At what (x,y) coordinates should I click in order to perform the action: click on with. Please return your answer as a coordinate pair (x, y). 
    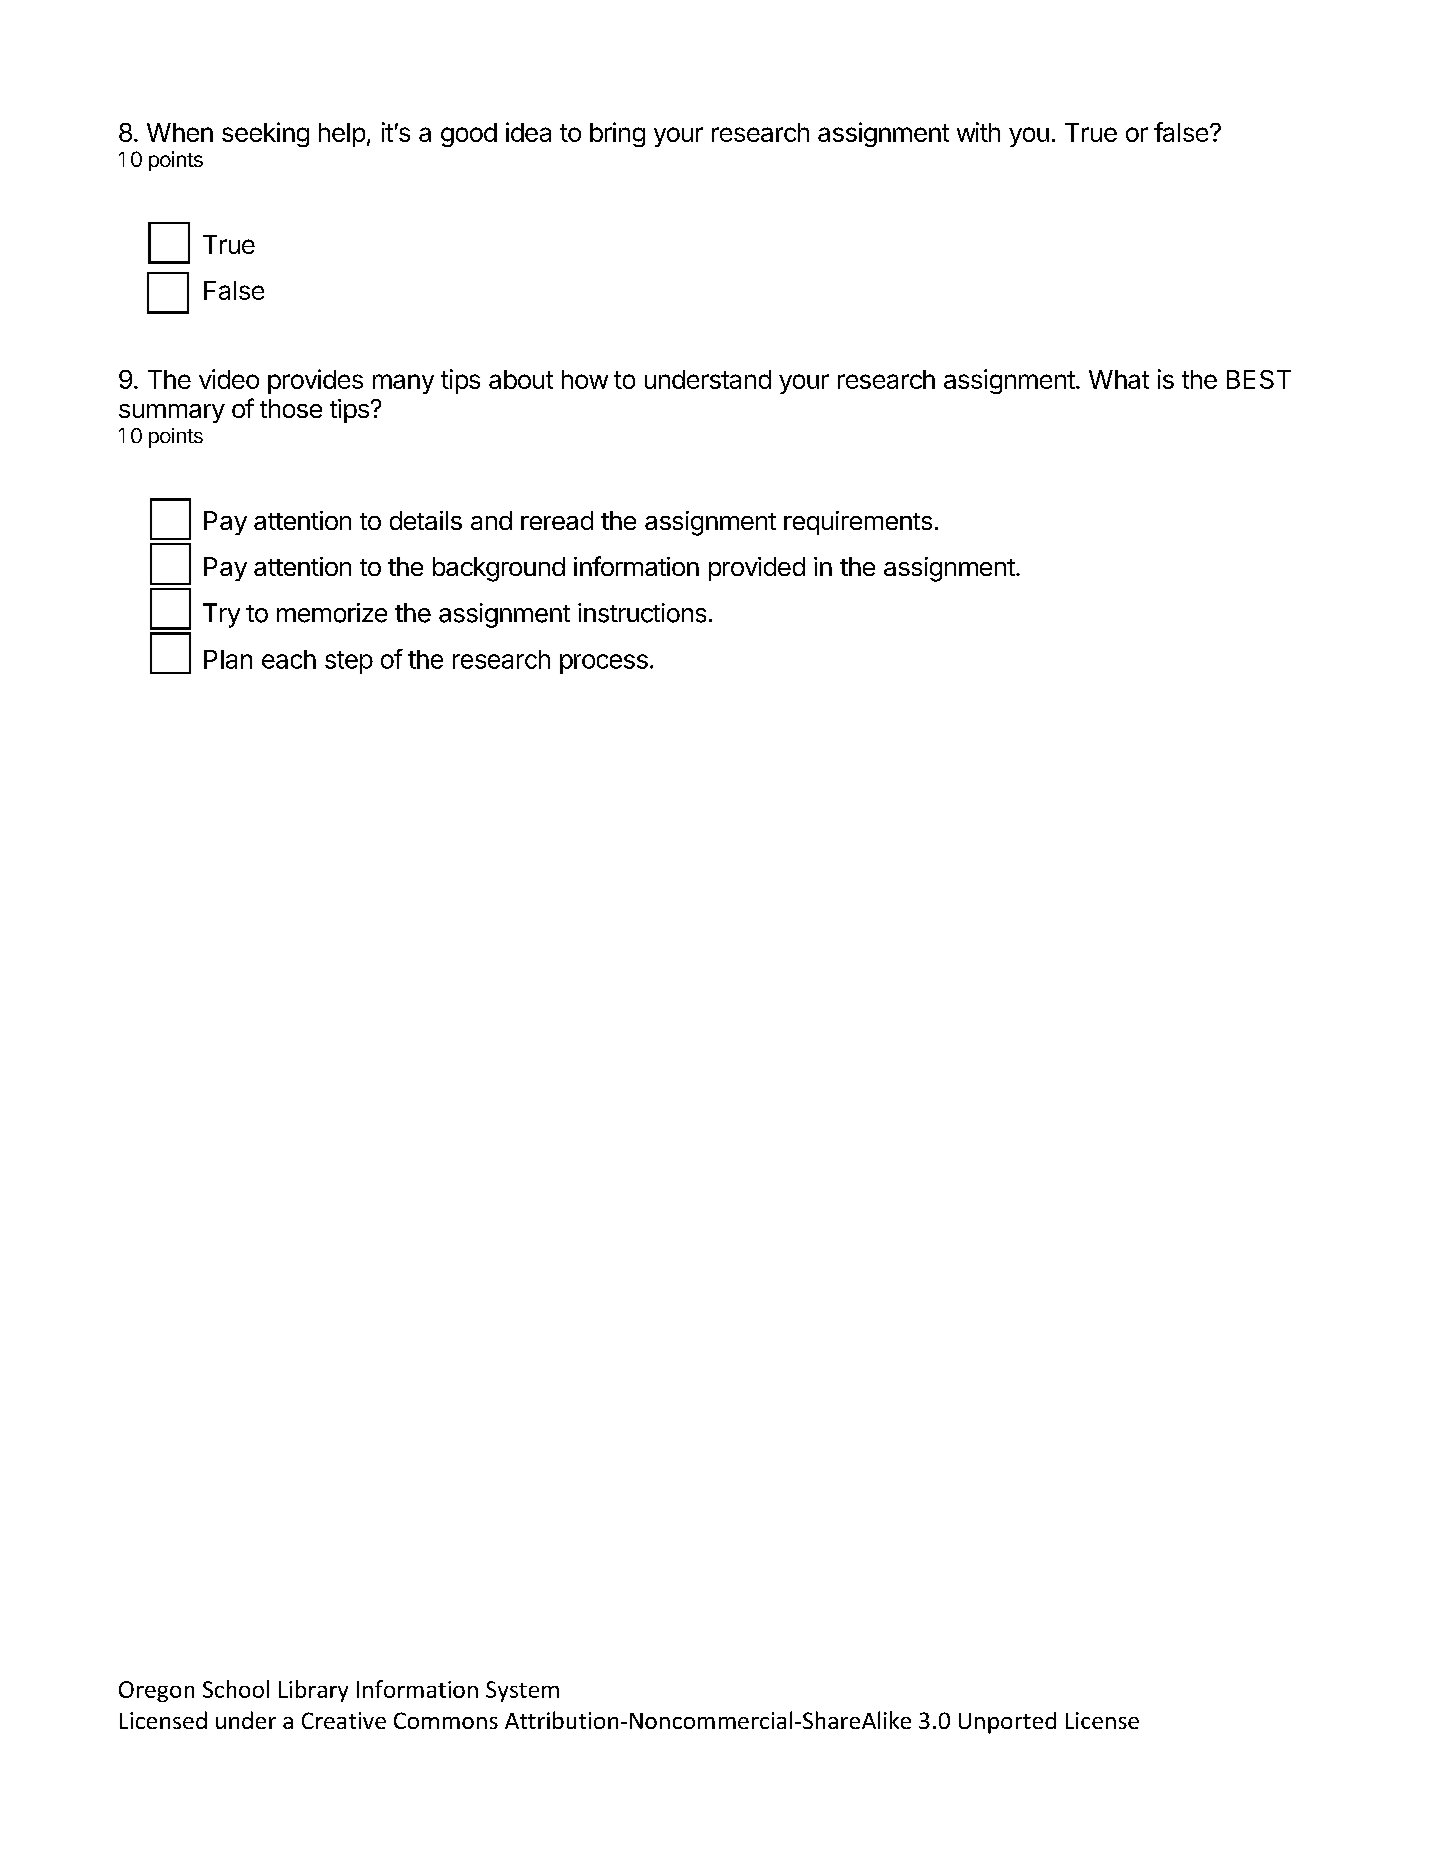
    Looking at the image, I should click on (978, 132).
